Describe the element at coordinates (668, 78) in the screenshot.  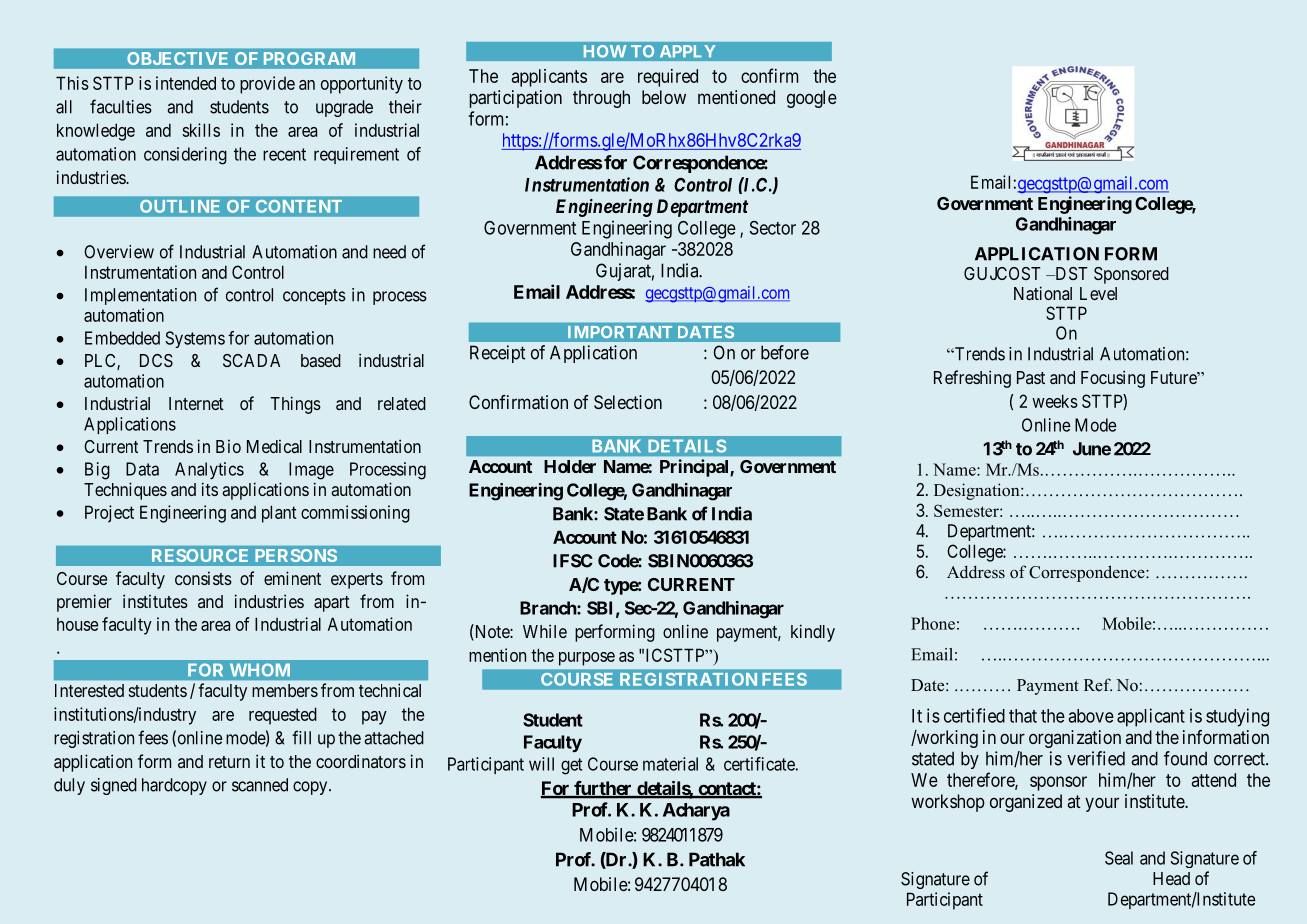
I see `required` at that location.
